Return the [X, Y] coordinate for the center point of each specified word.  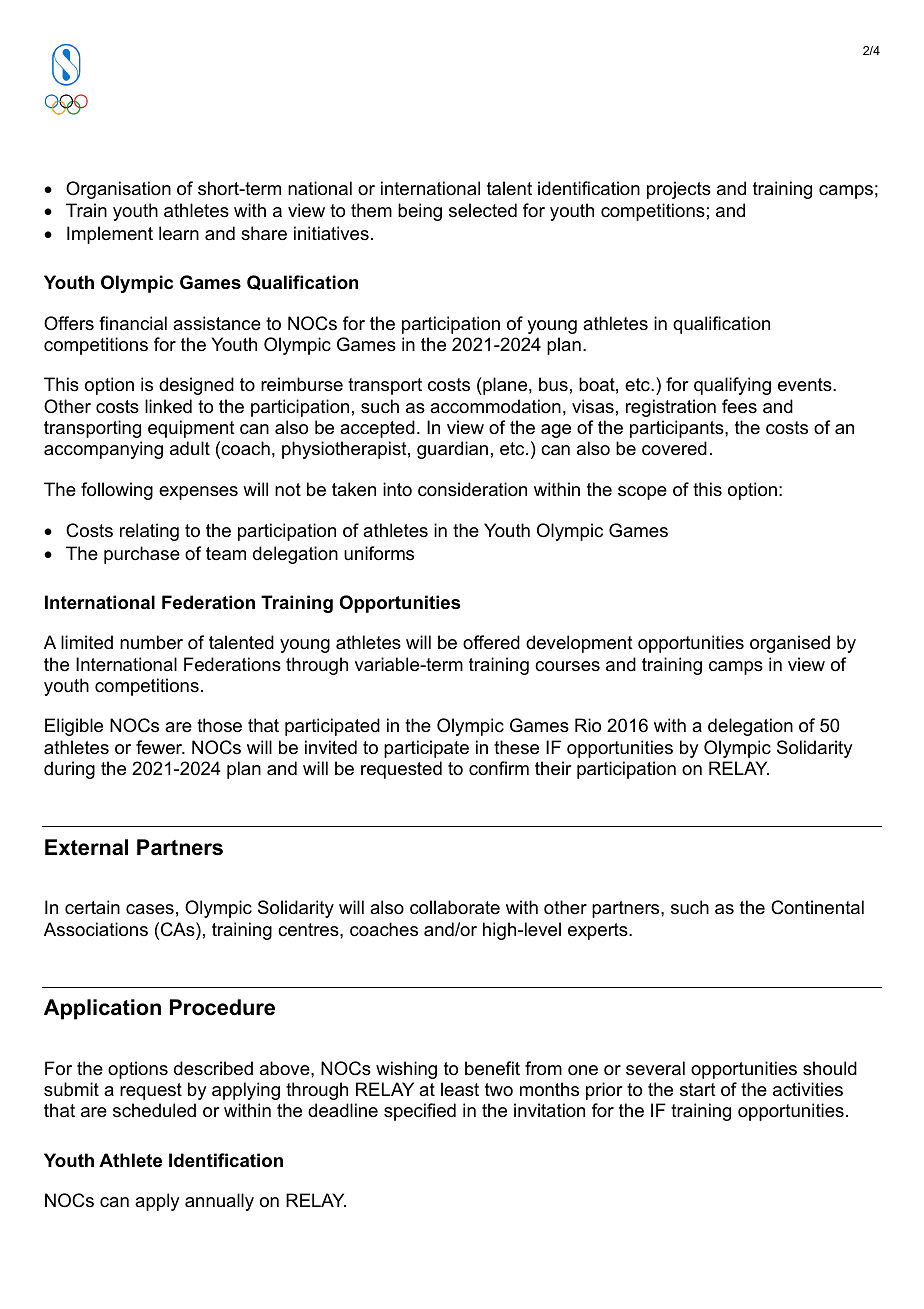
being [420, 212]
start [698, 1090]
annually [219, 1202]
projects [679, 190]
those [219, 725]
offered [491, 642]
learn [179, 233]
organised [790, 644]
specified [420, 1112]
